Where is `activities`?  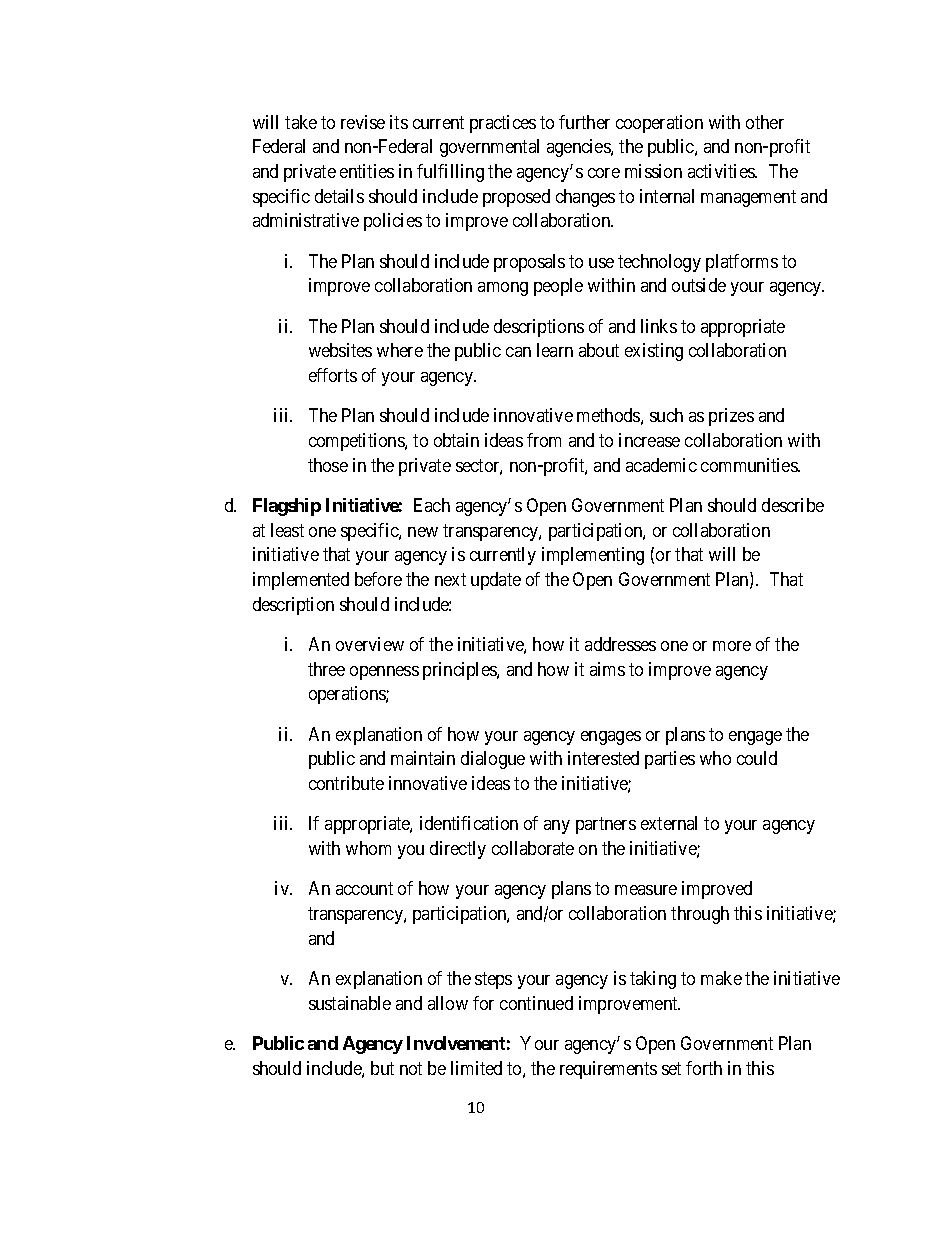 activities is located at coordinates (722, 171).
